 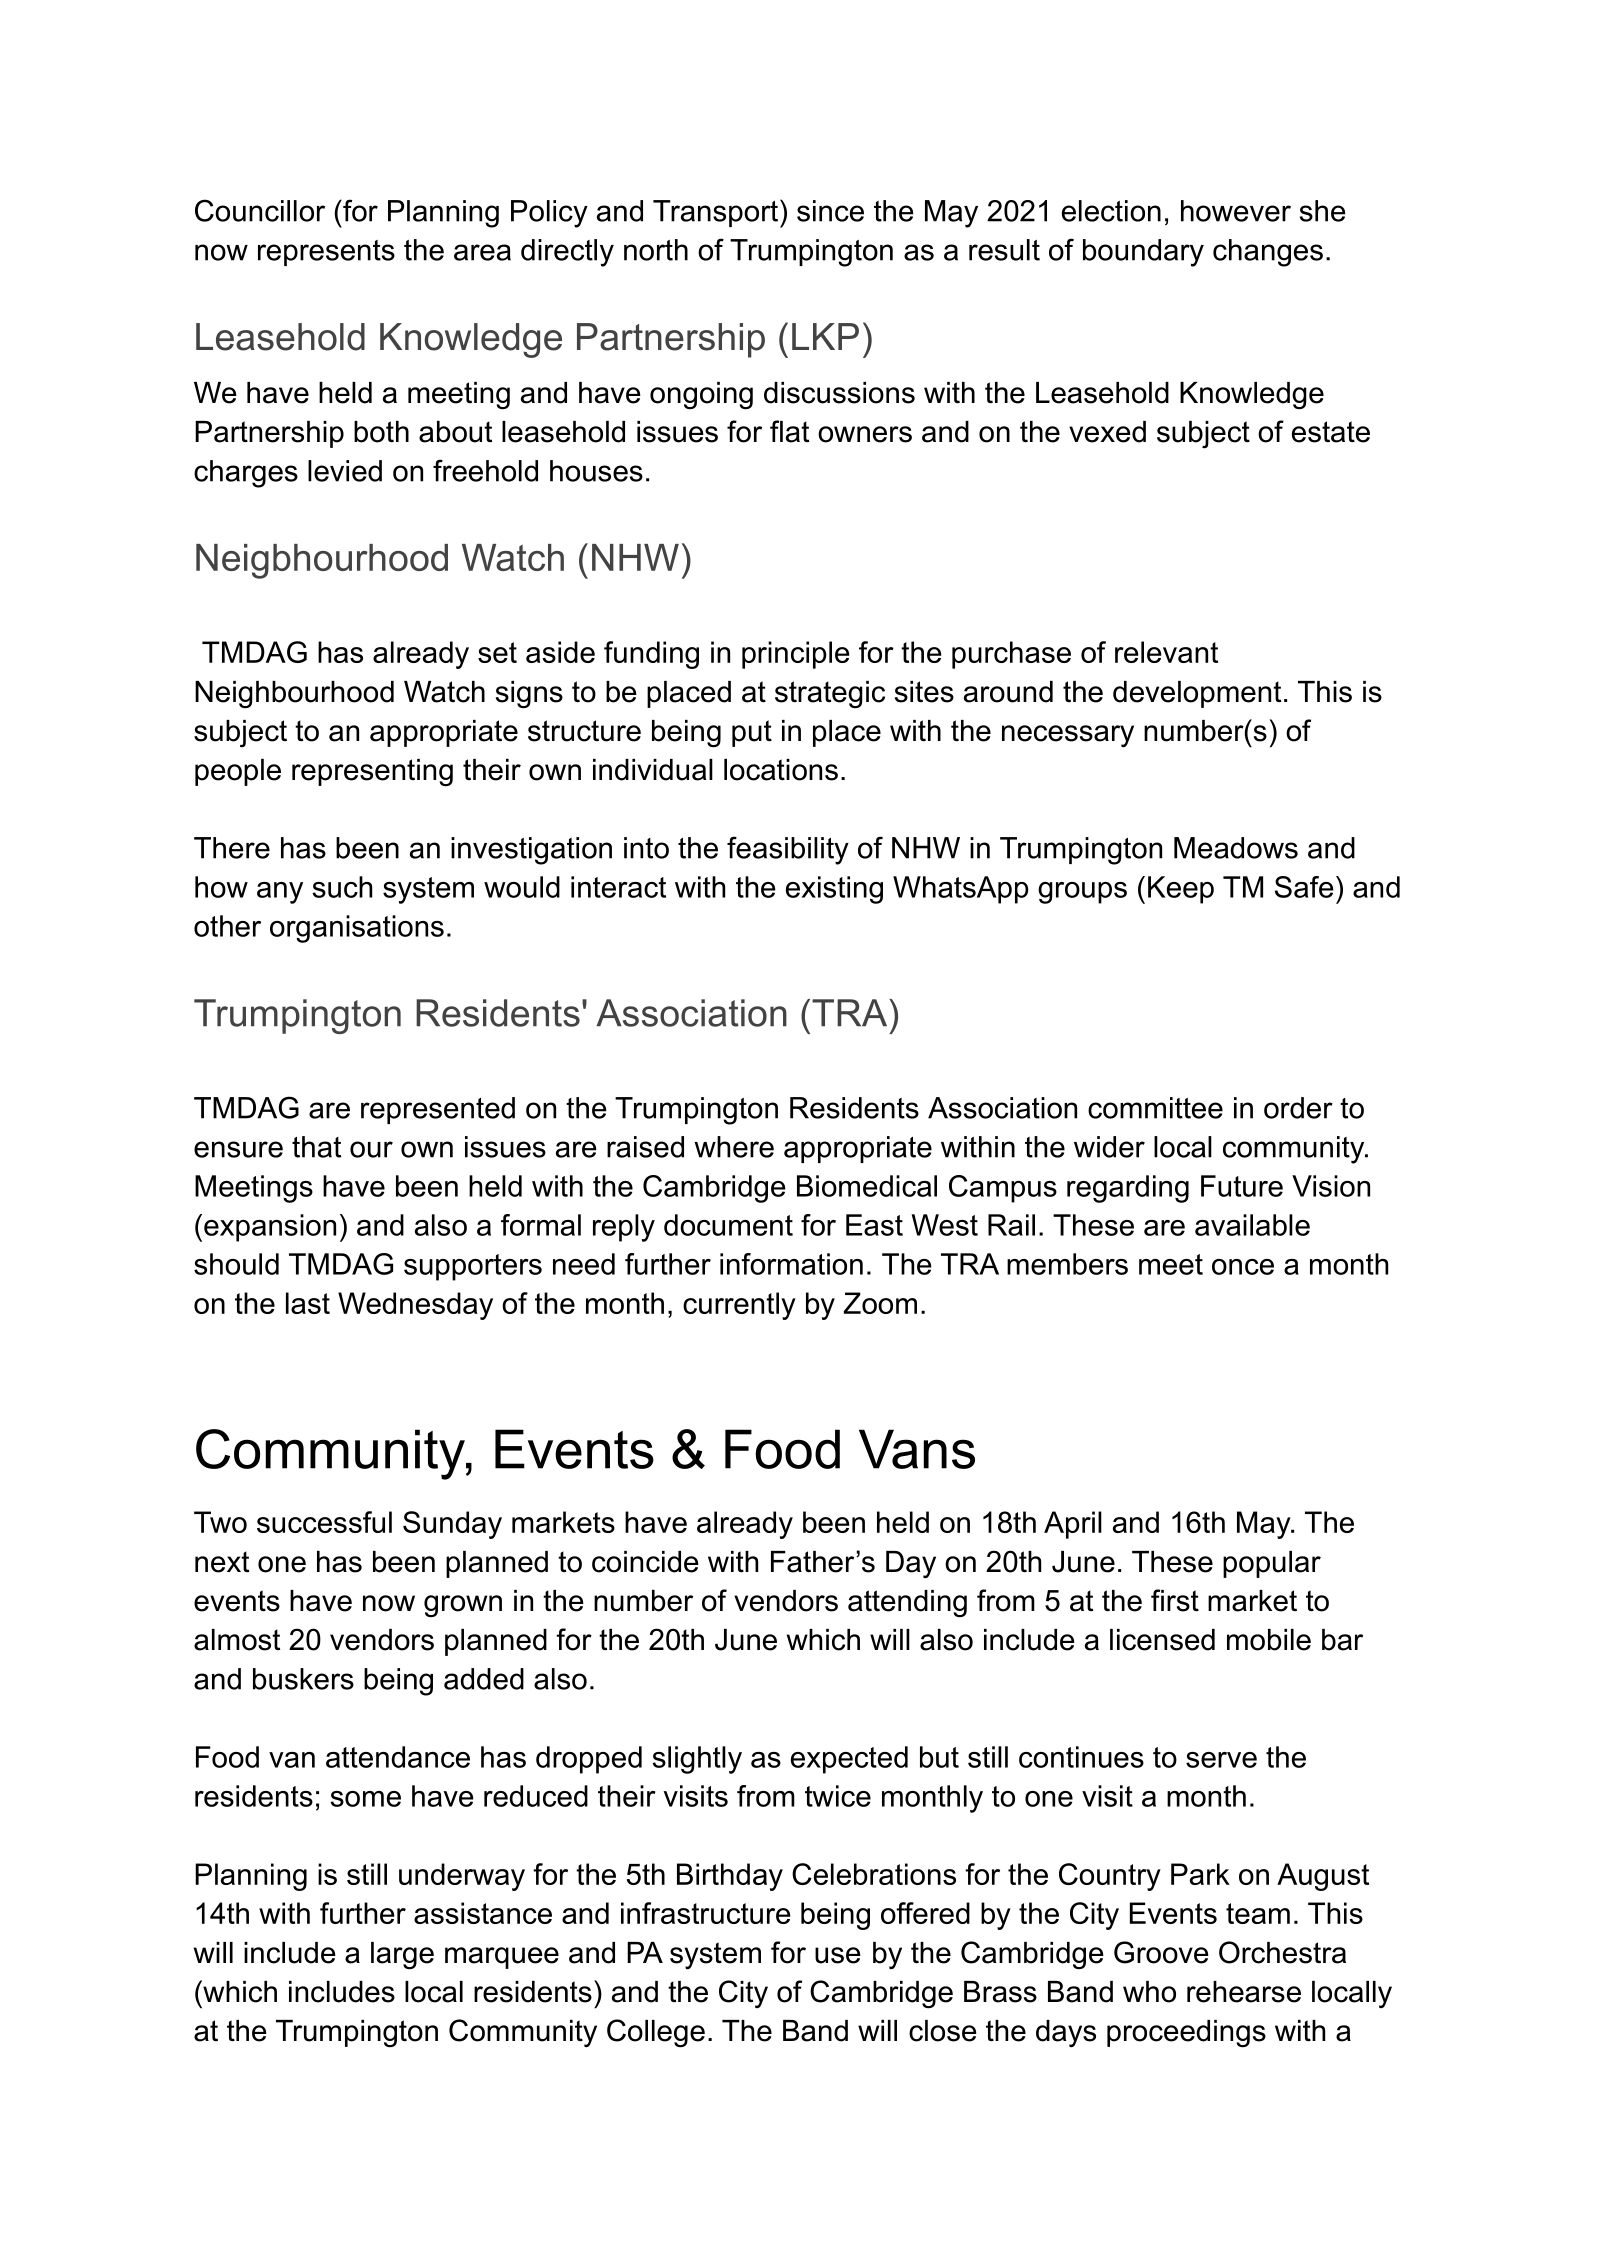 What do you see at coordinates (1197, 694) in the screenshot?
I see `development` at bounding box center [1197, 694].
